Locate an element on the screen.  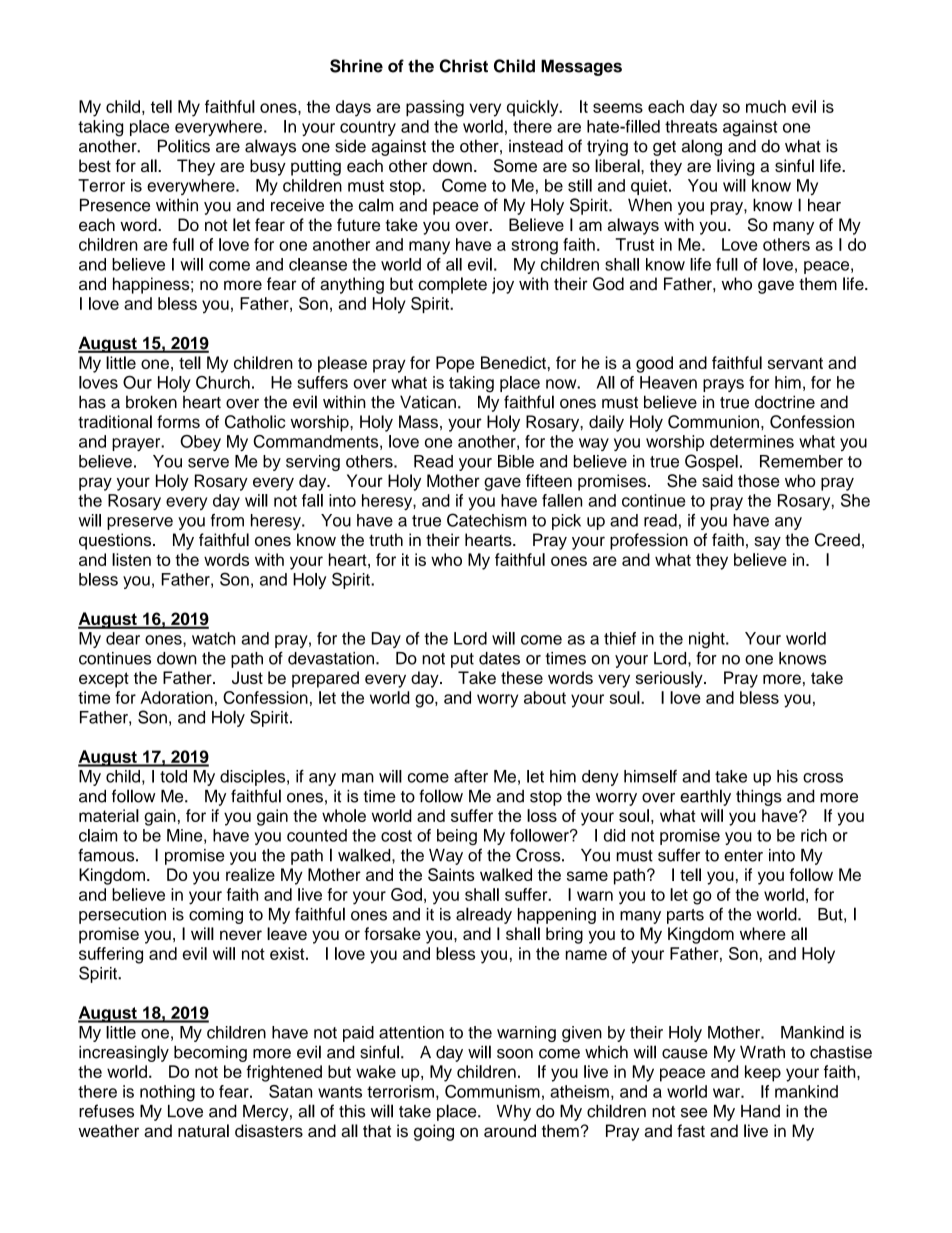
servant is located at coordinates (795, 363).
